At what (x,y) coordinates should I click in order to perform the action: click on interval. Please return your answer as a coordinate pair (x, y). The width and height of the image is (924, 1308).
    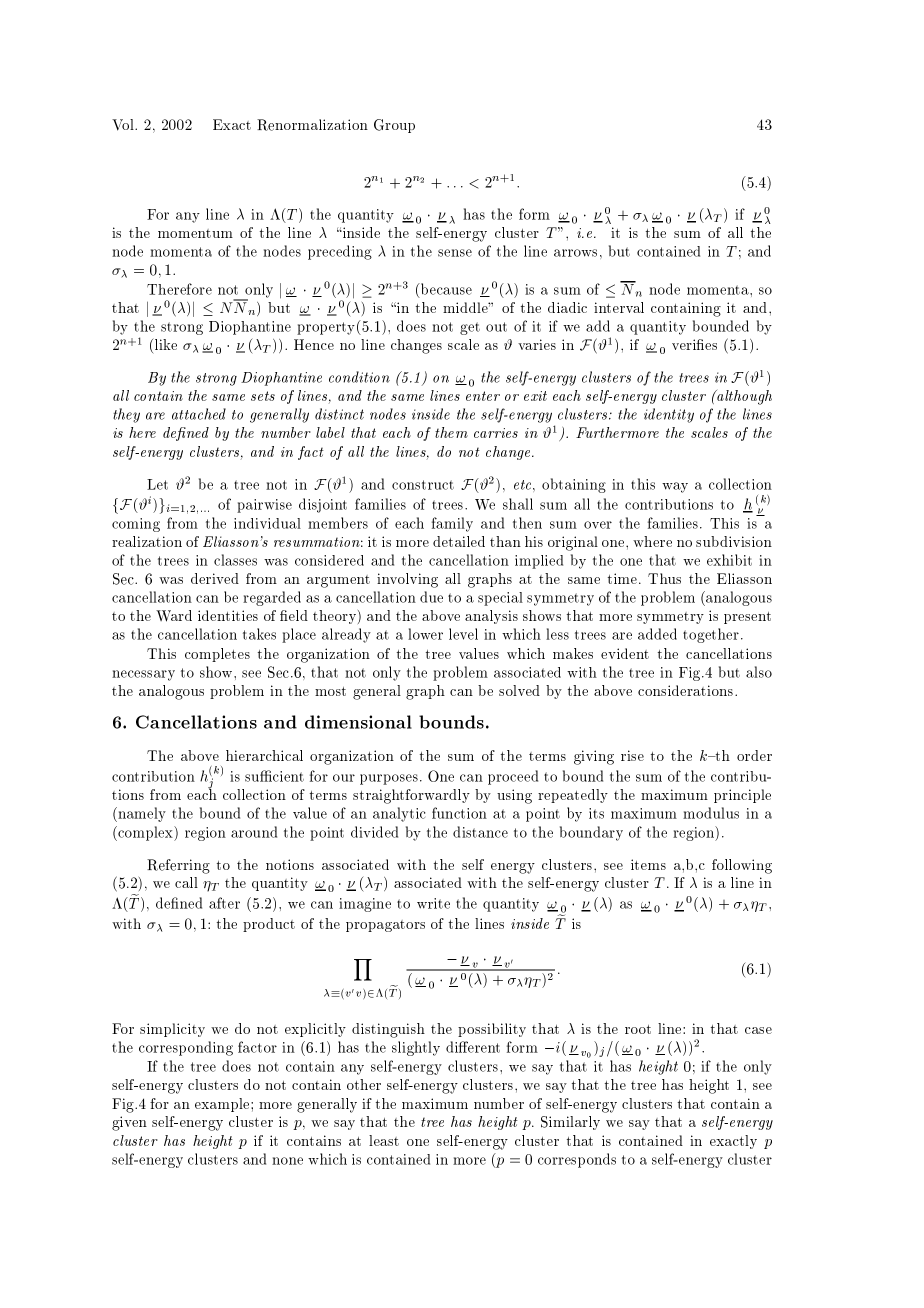
    Looking at the image, I should click on (619, 307).
